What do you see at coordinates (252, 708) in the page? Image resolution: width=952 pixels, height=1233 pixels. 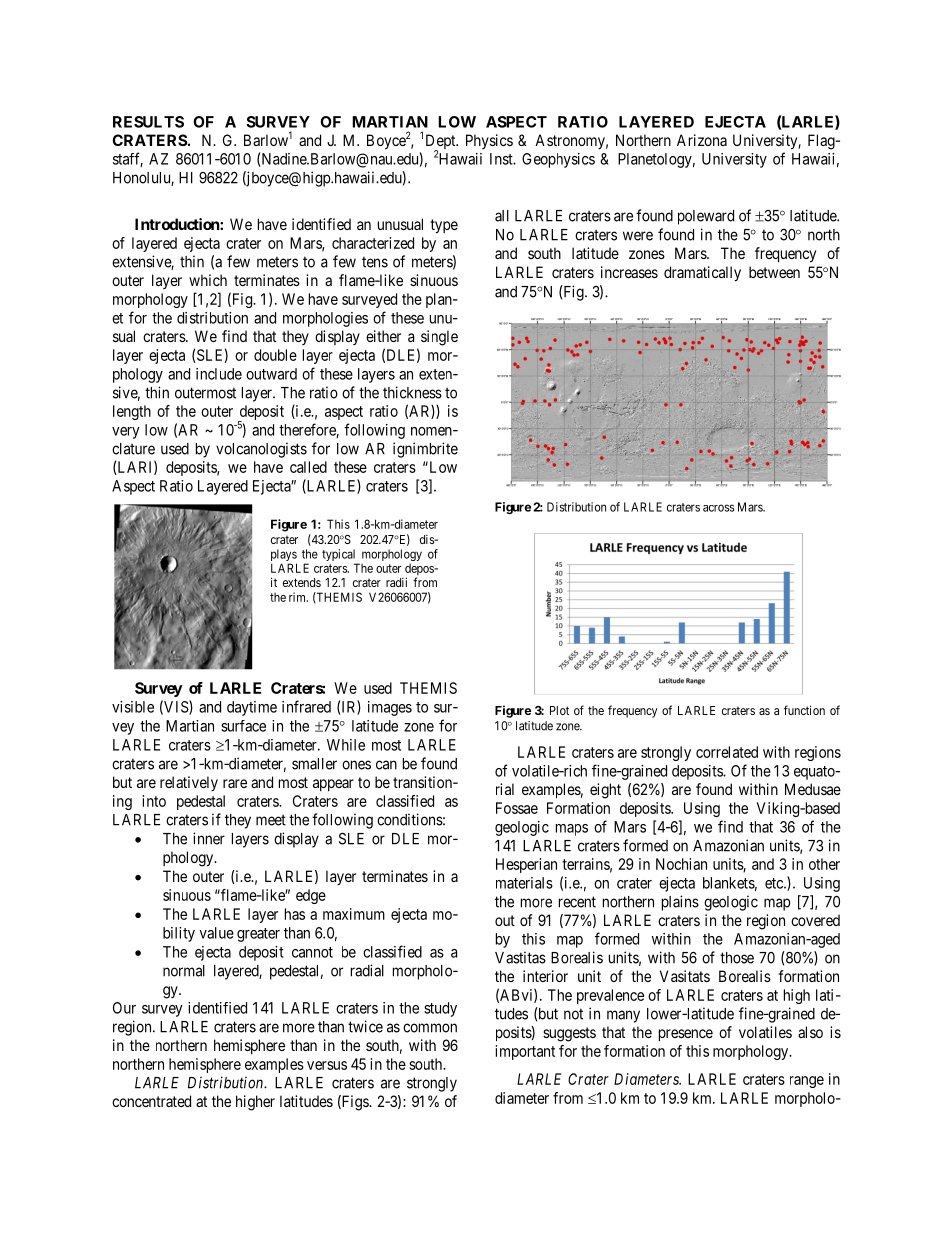 I see `daytime` at bounding box center [252, 708].
